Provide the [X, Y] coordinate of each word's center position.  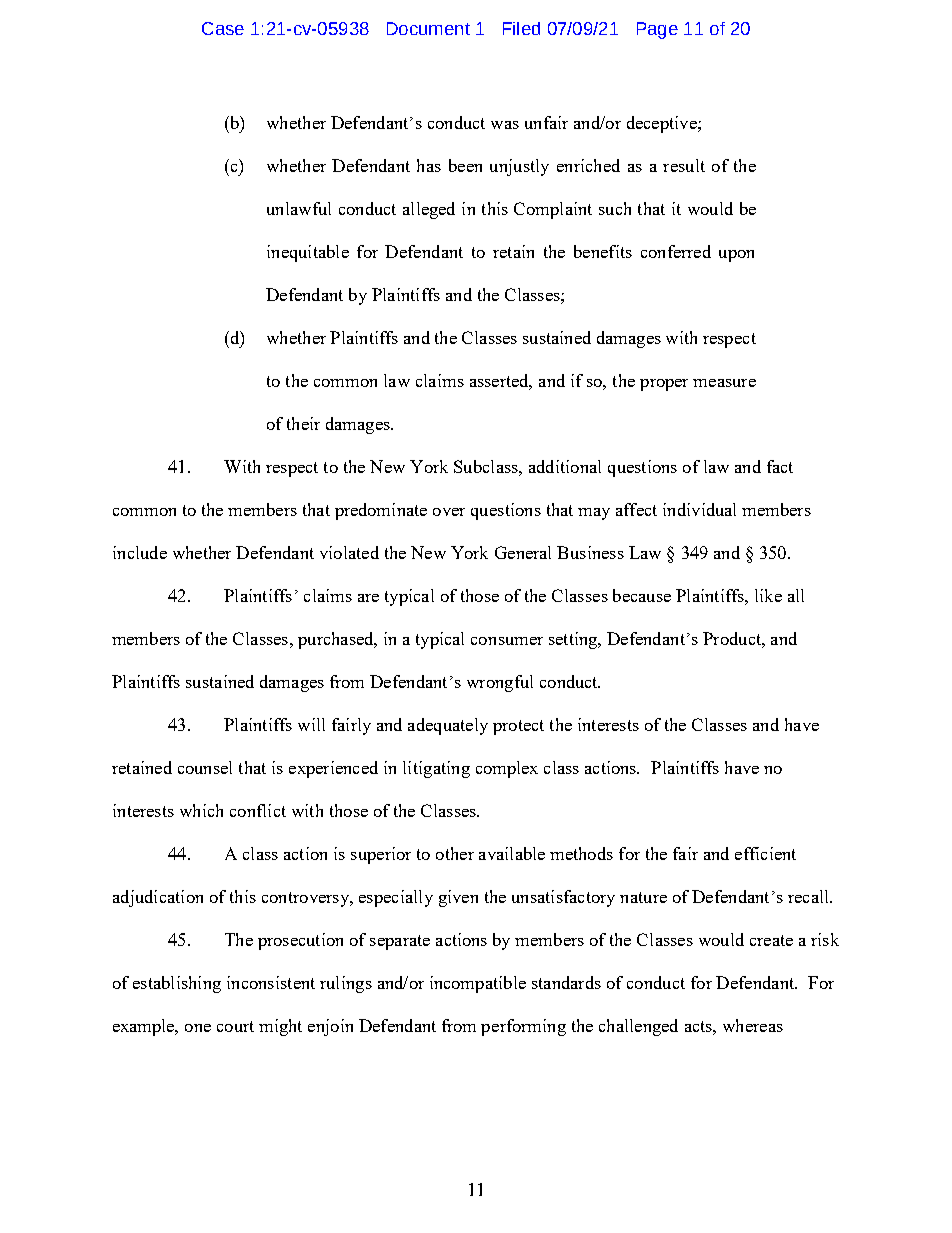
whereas [753, 1025]
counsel [205, 767]
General [523, 552]
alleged [429, 210]
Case [223, 28]
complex [507, 769]
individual [699, 509]
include [140, 552]
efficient [765, 853]
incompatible [478, 984]
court [235, 1026]
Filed [521, 28]
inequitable [308, 253]
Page [657, 30]
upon [736, 256]
